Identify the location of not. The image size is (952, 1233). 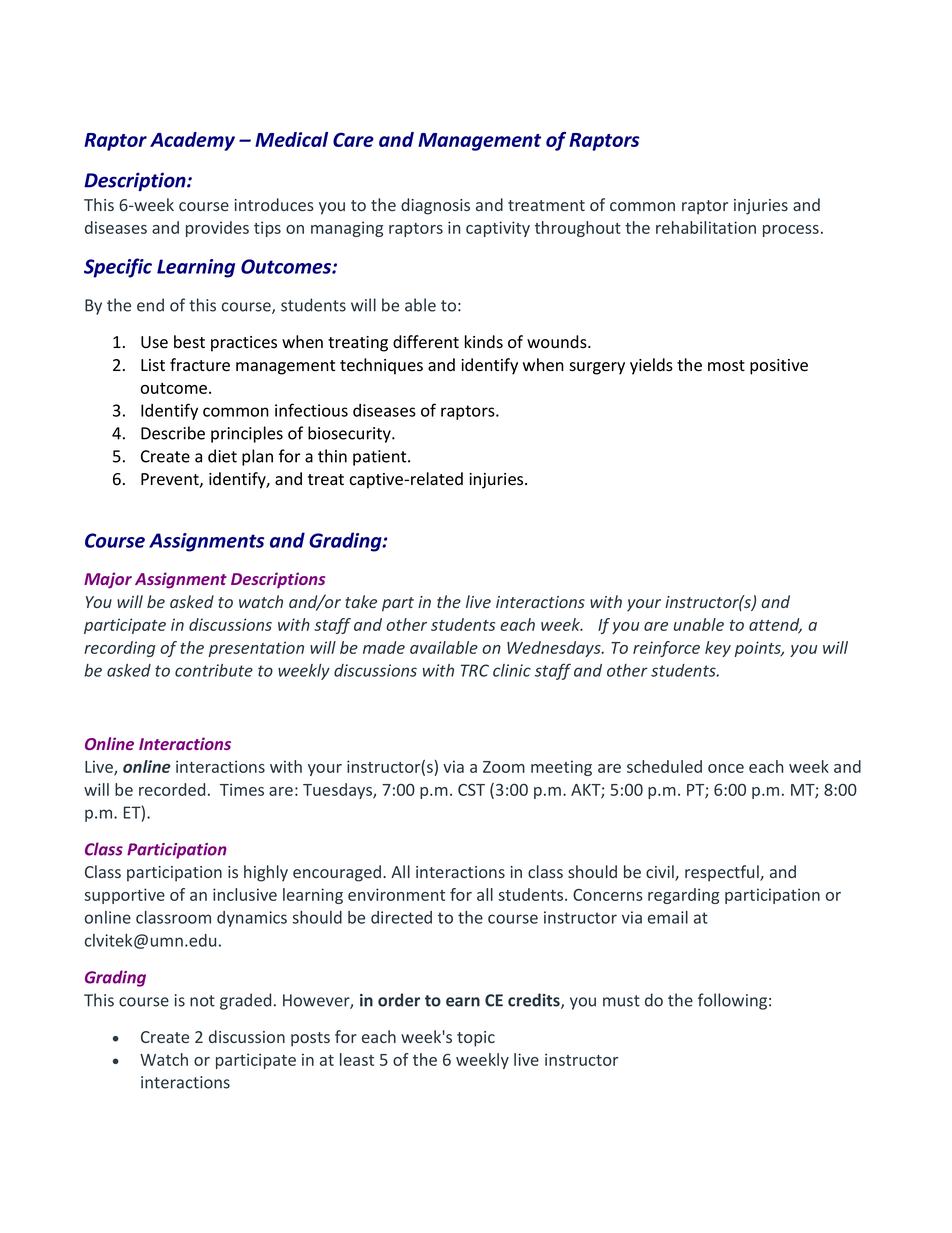
(202, 1001).
